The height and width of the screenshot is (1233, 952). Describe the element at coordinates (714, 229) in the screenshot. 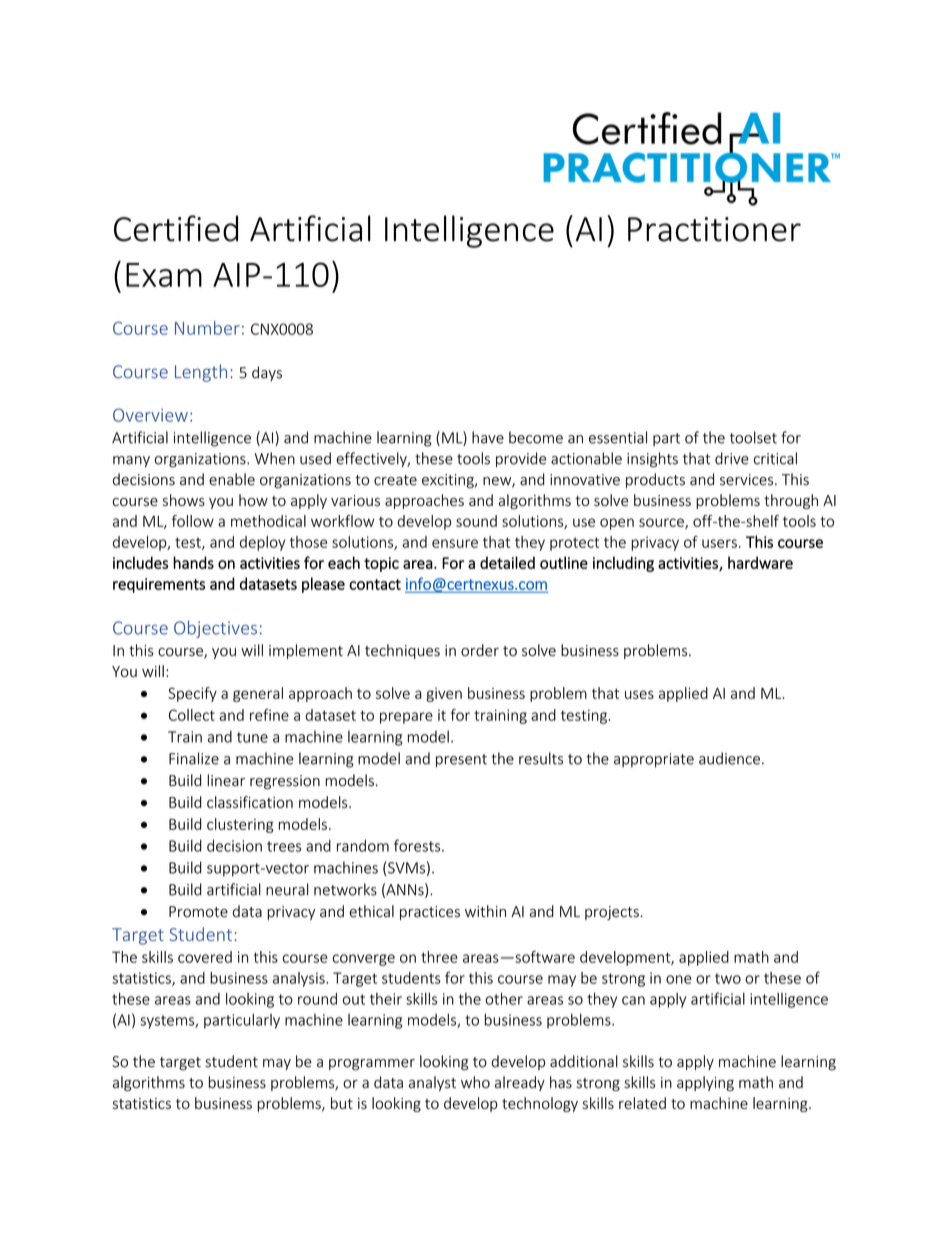

I see `Practitioner` at that location.
